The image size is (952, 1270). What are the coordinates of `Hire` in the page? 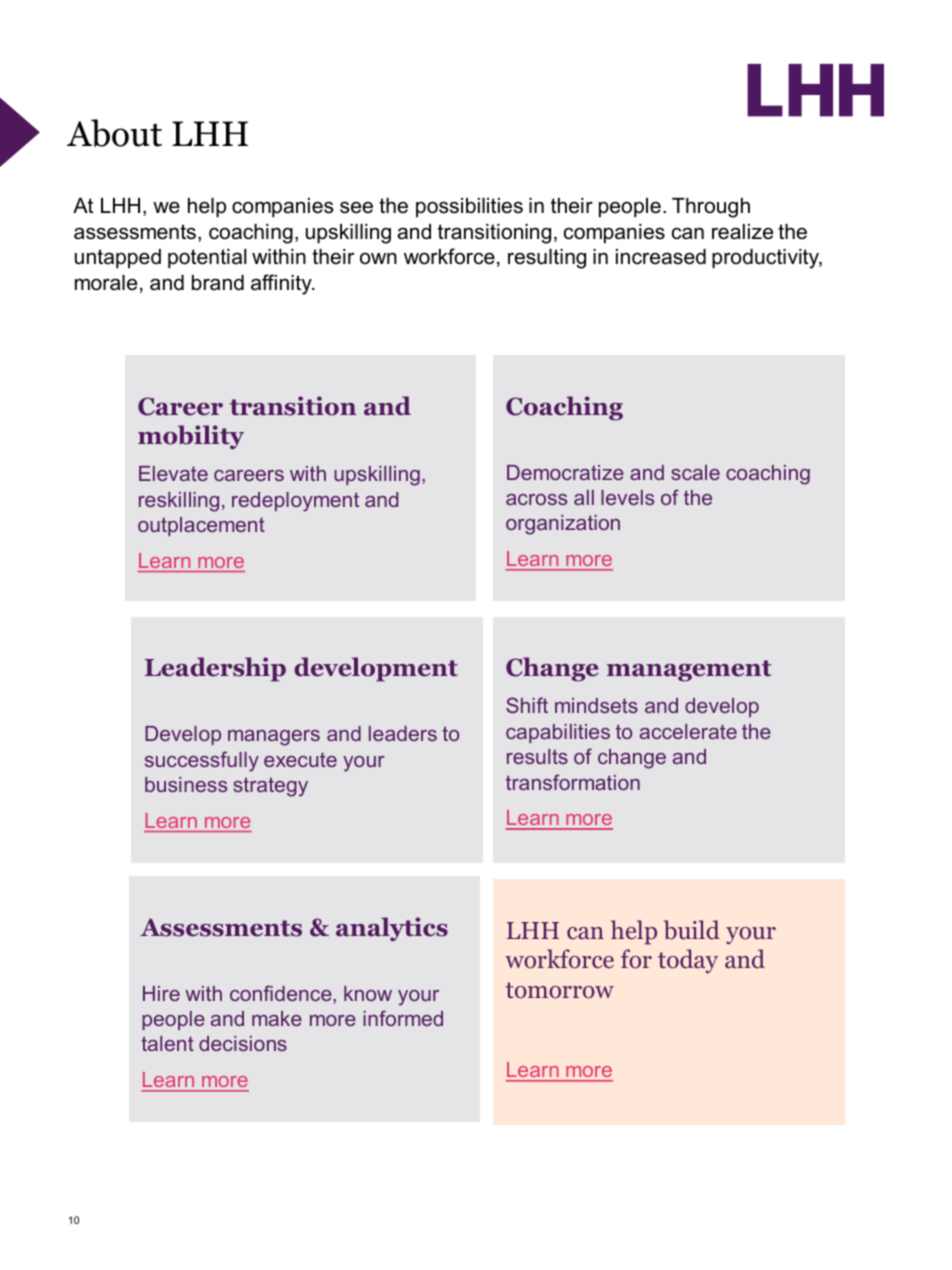 It's located at (161, 993).
